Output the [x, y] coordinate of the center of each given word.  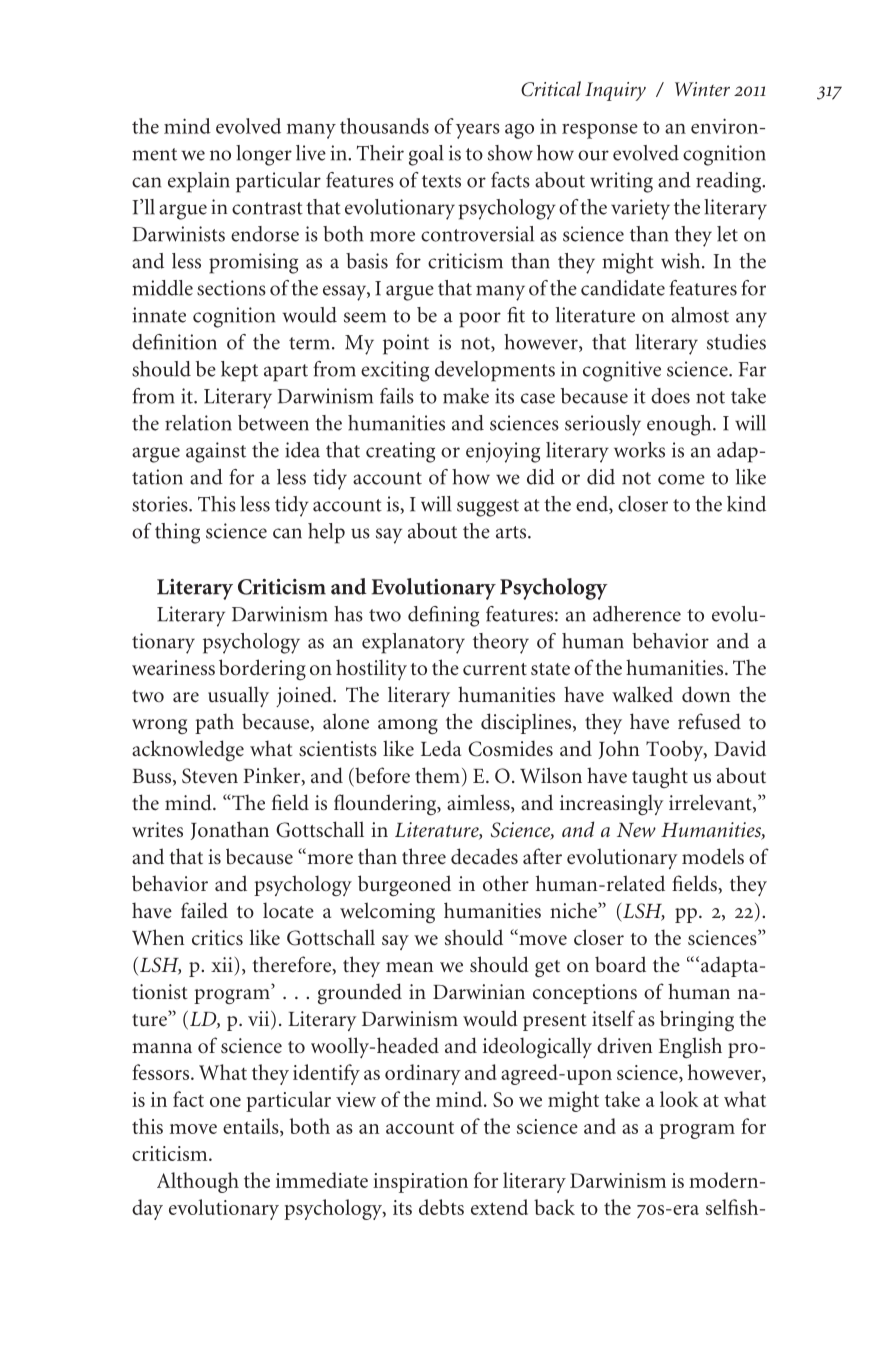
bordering [262, 670]
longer [264, 155]
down [706, 694]
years [478, 131]
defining [443, 616]
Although [198, 1182]
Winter [702, 89]
